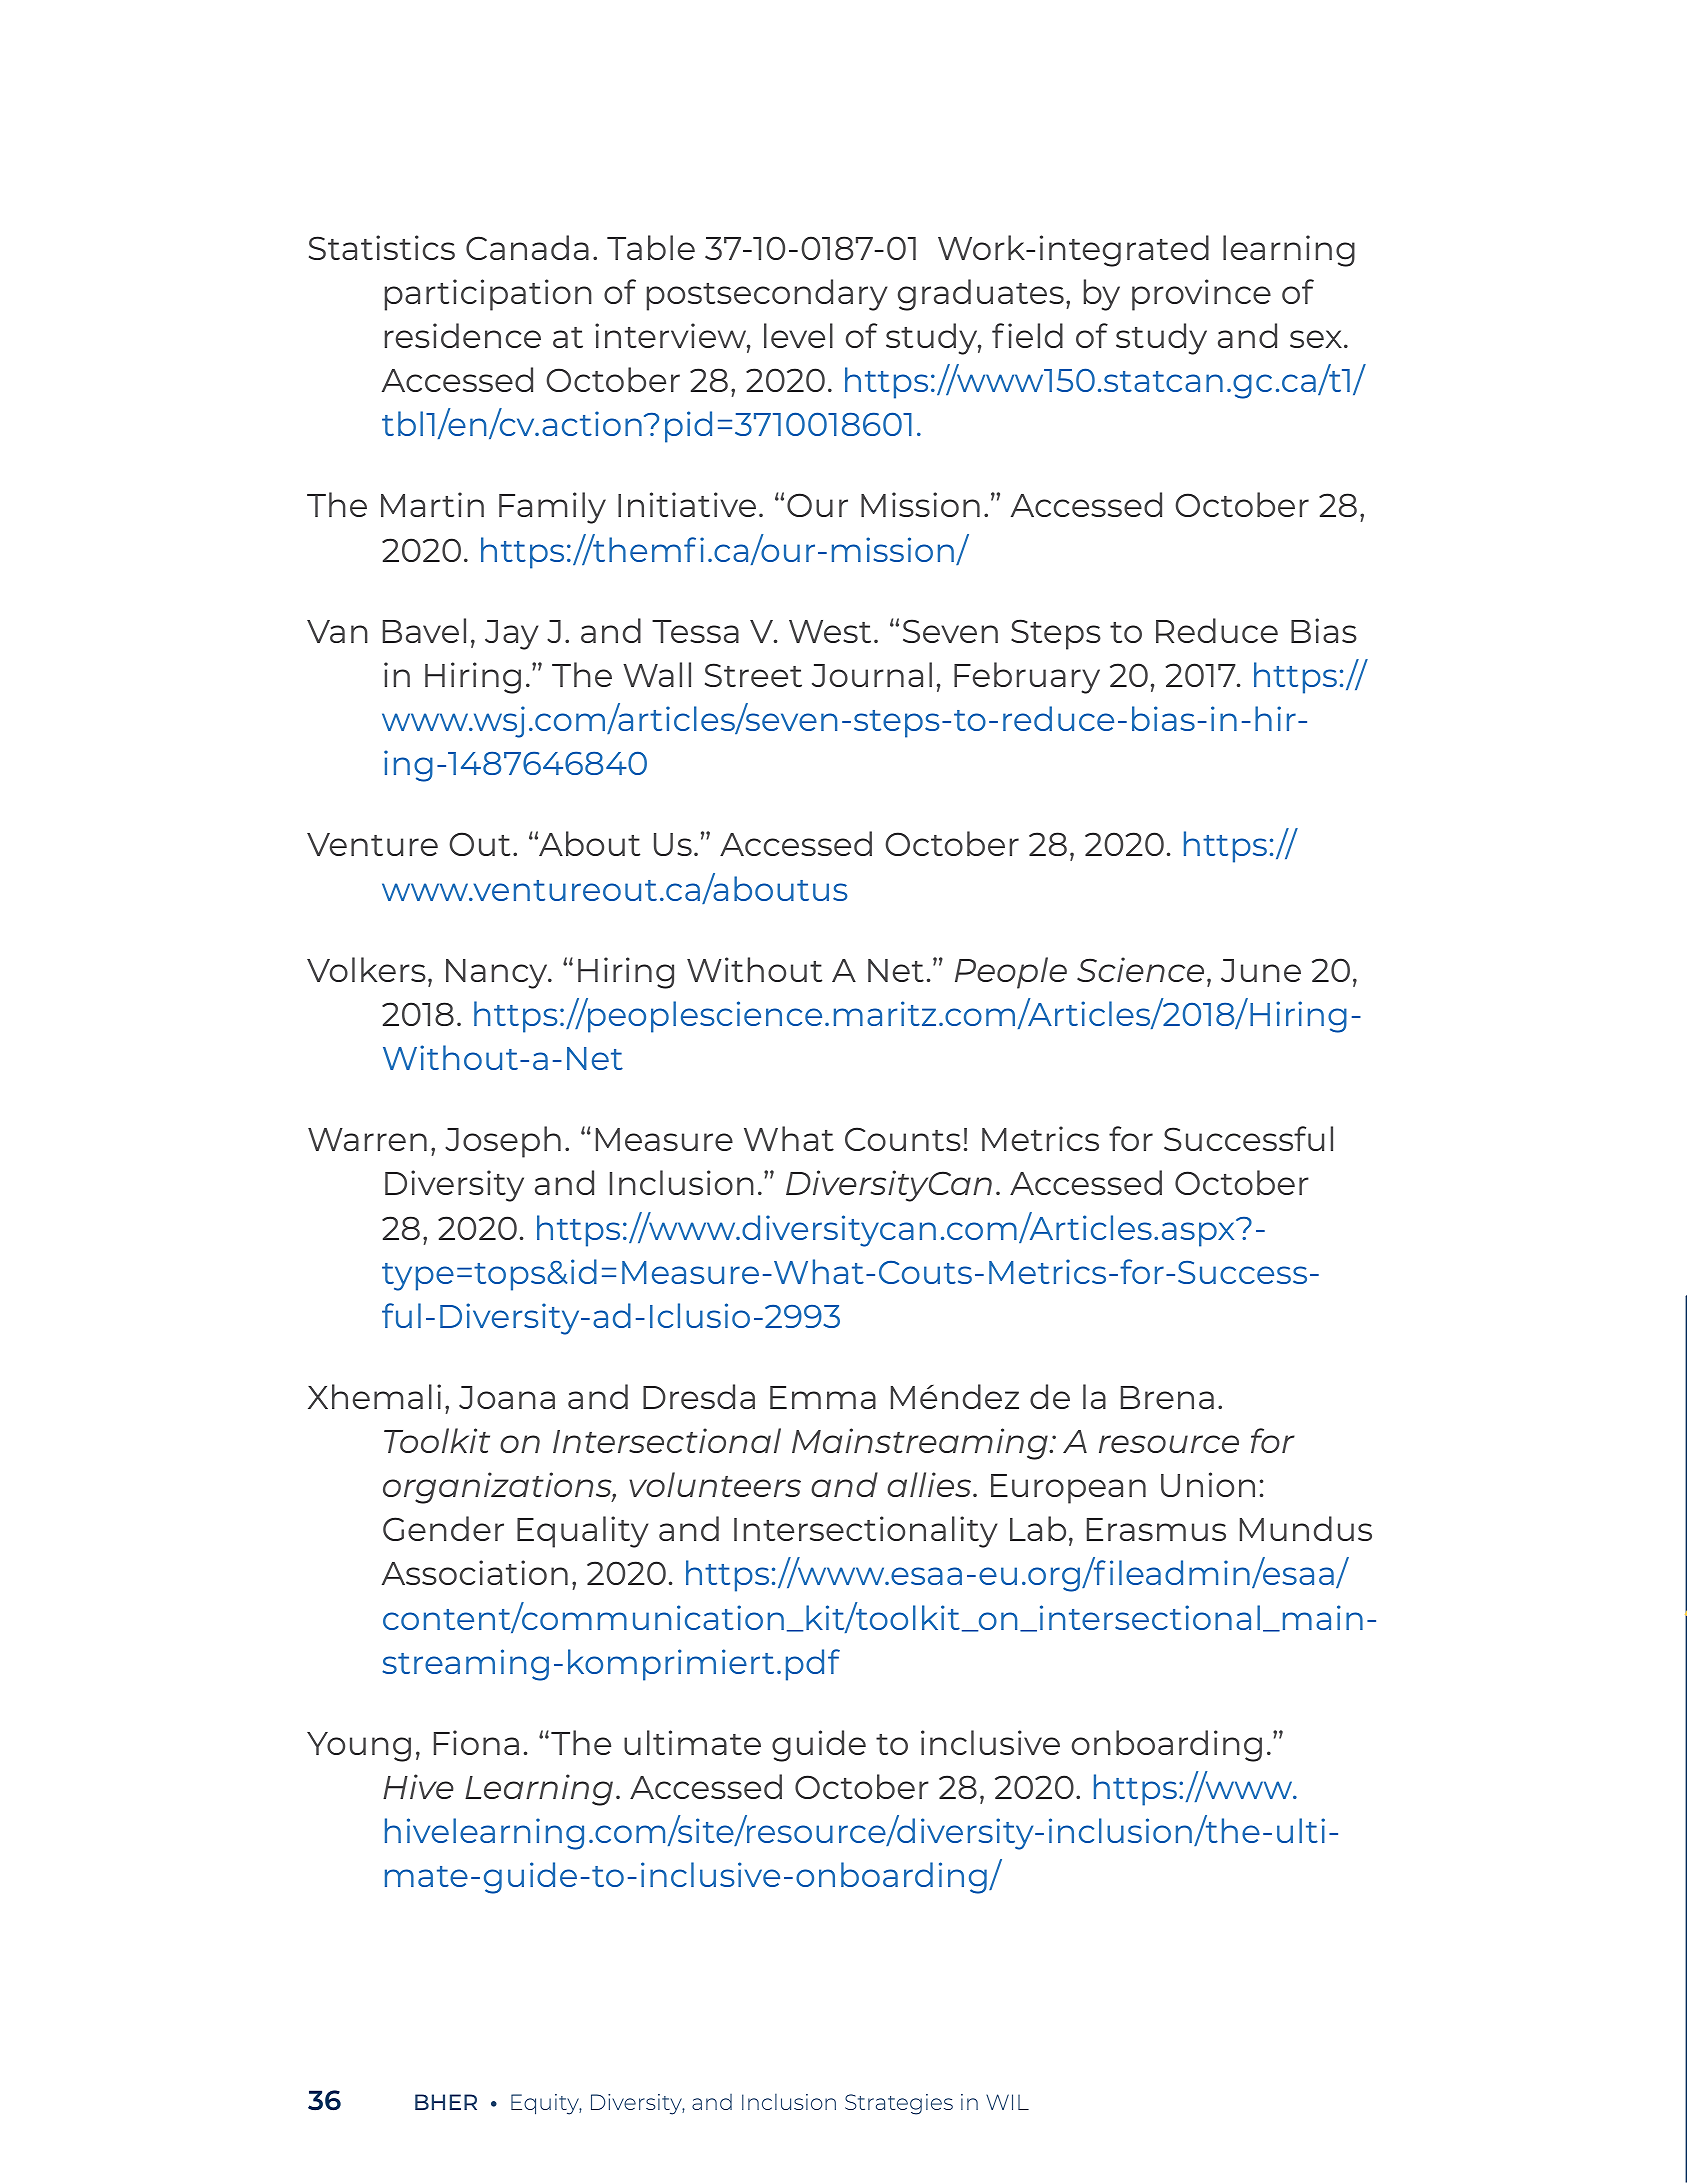  Describe the element at coordinates (899, 2104) in the screenshot. I see `Strategies` at that location.
